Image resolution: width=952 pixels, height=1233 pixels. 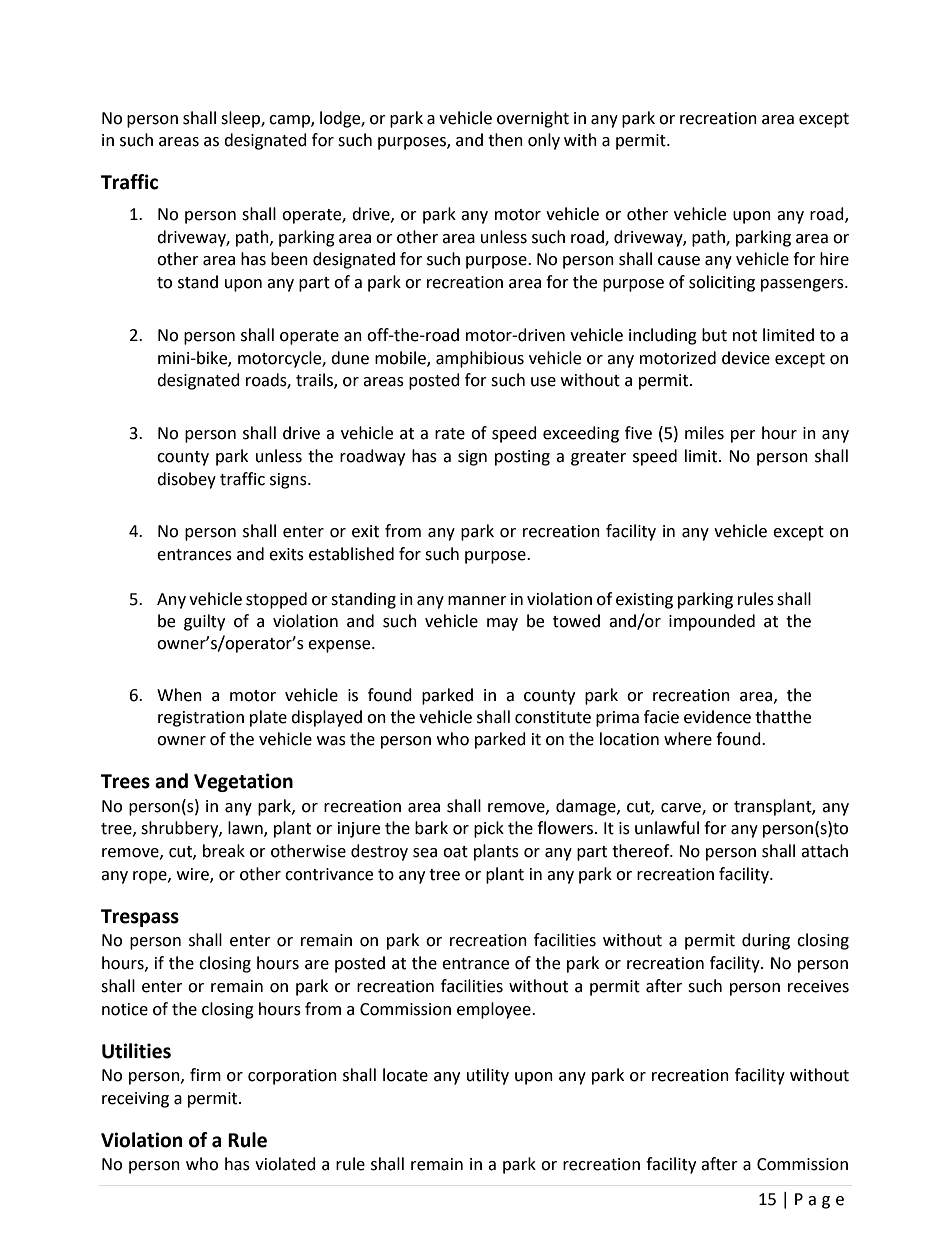 I want to click on camp, so click(x=290, y=121).
